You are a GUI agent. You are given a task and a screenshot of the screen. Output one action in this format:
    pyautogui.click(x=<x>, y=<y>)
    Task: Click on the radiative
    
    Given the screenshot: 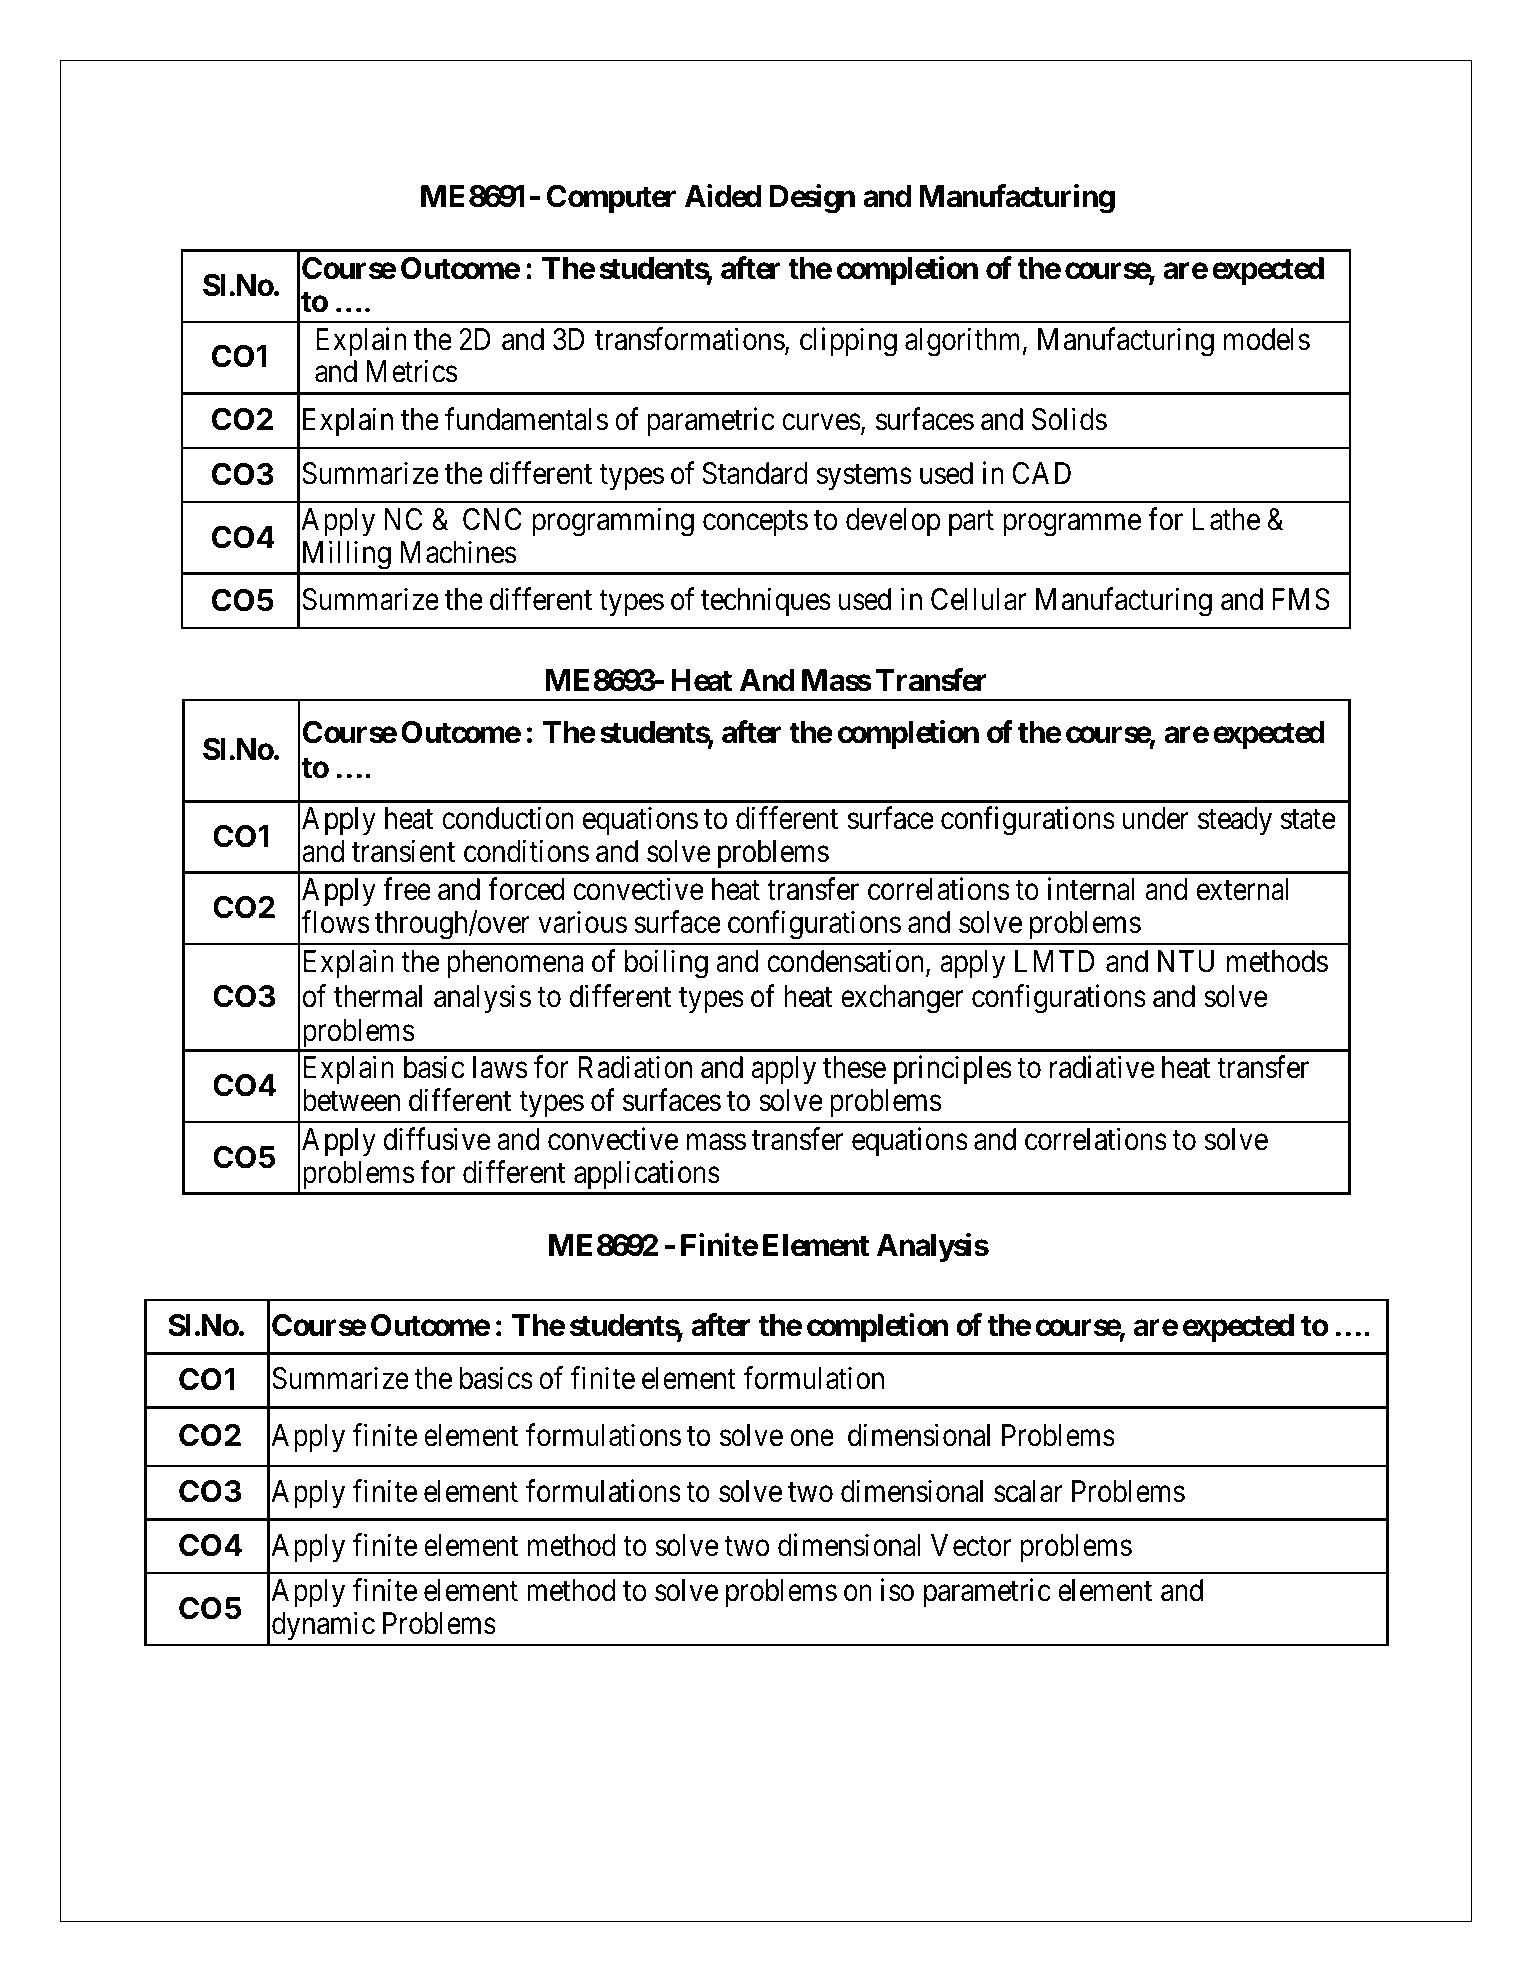 What is the action you would take?
    pyautogui.click(x=1102, y=1067)
